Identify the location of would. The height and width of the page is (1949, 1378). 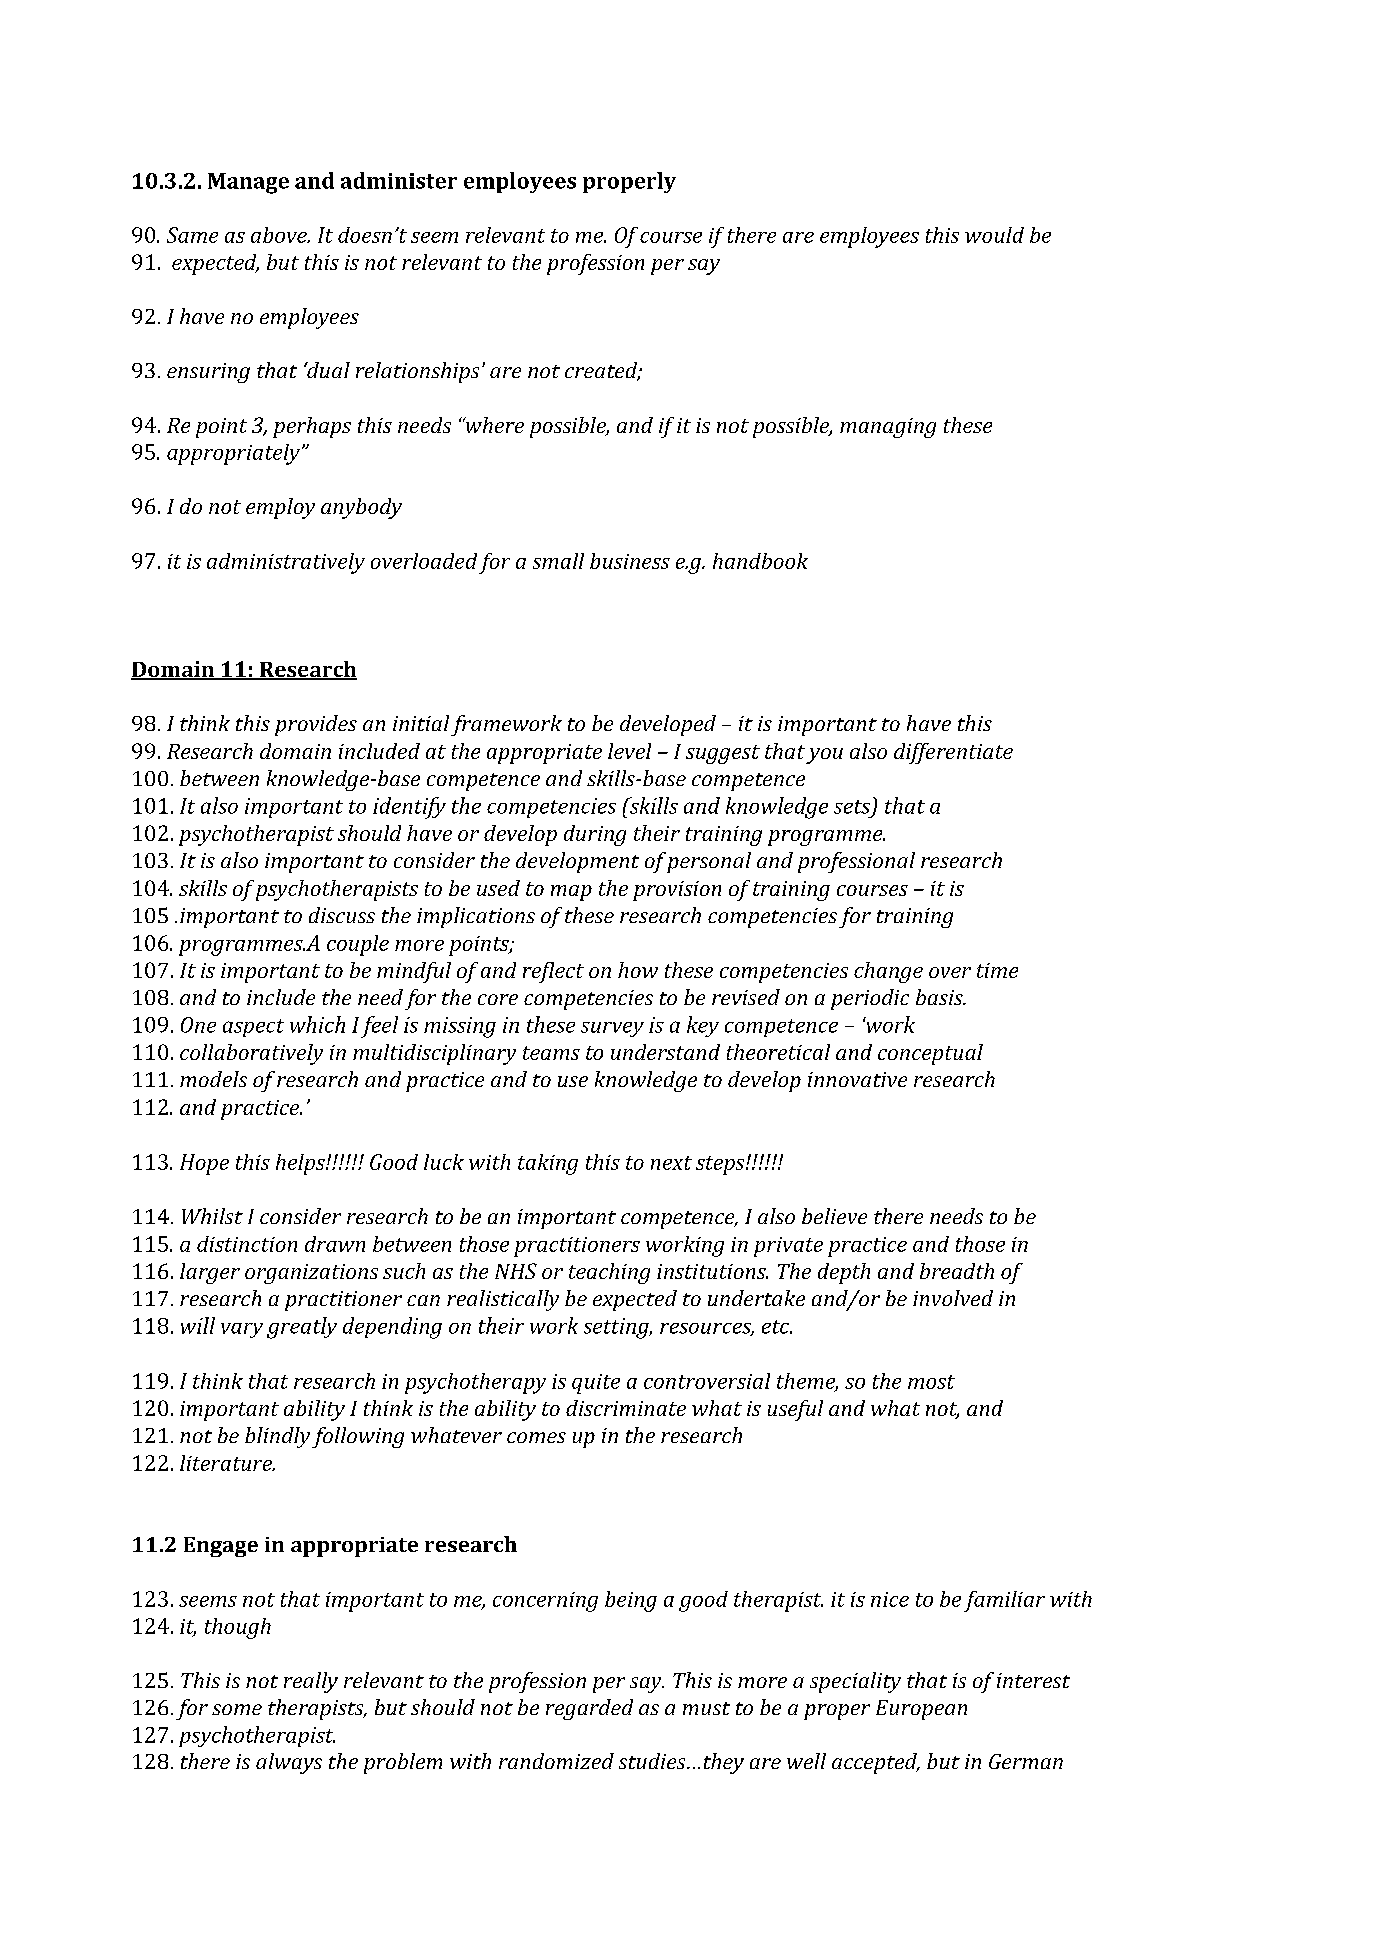
(994, 235).
